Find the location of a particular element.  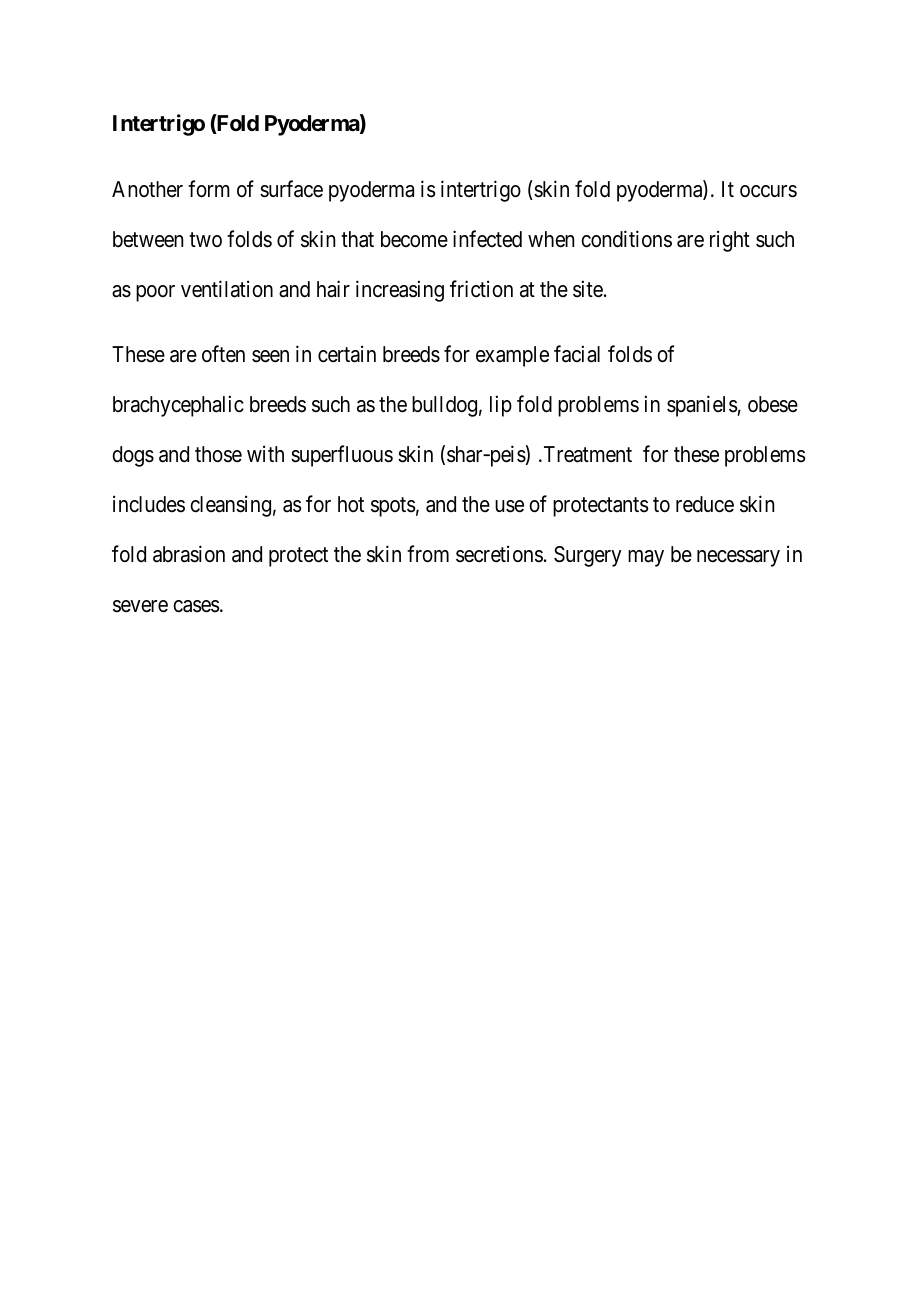

often is located at coordinates (223, 354).
